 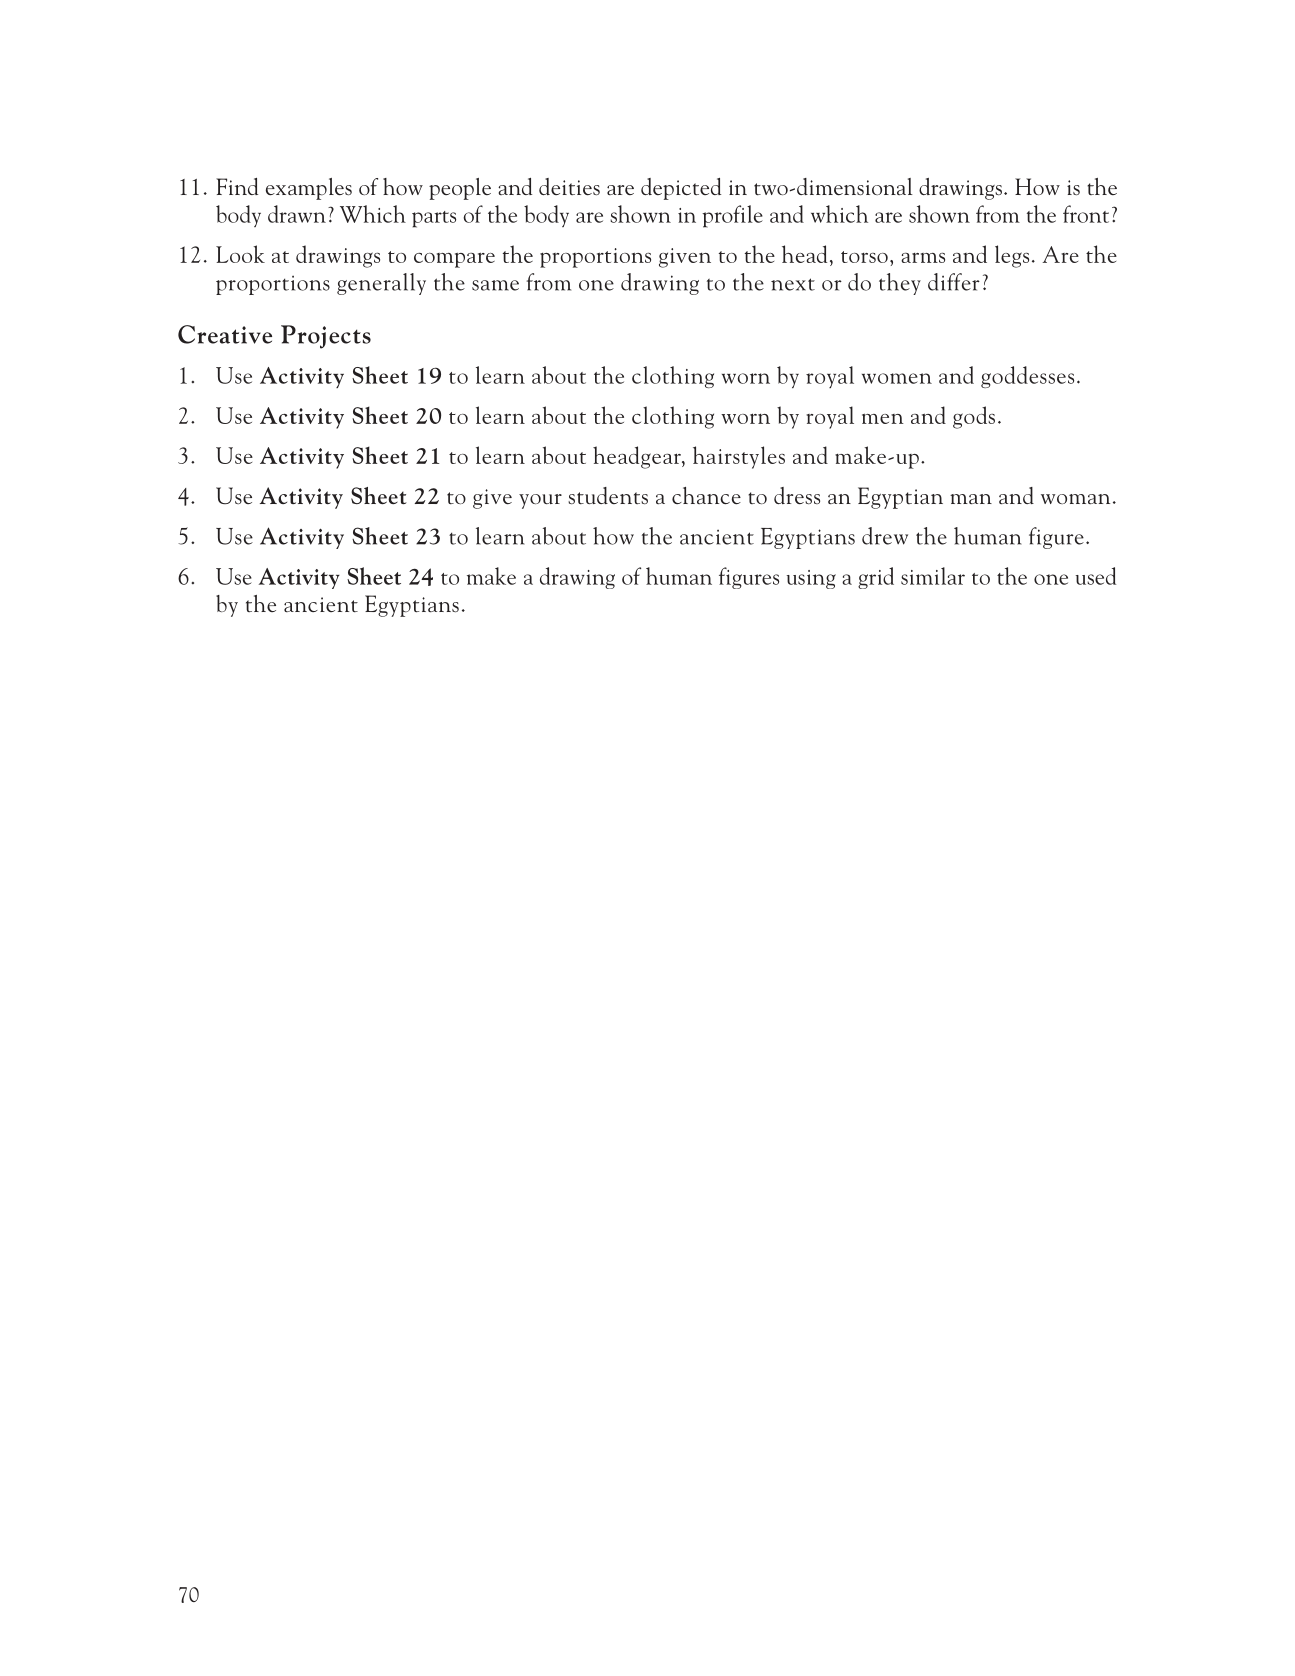 I want to click on students, so click(x=608, y=495).
